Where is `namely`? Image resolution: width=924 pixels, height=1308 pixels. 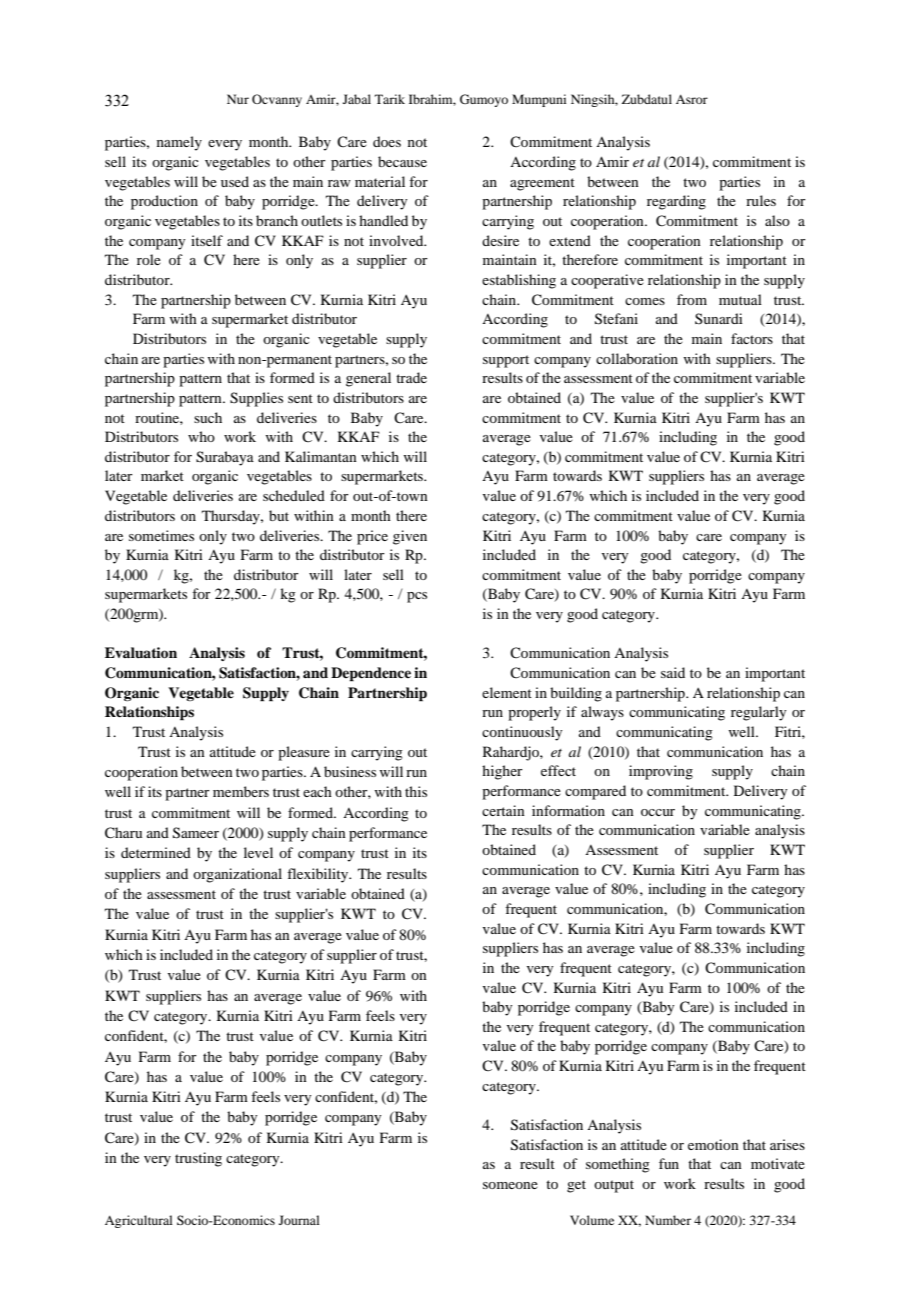
namely is located at coordinates (179, 143).
